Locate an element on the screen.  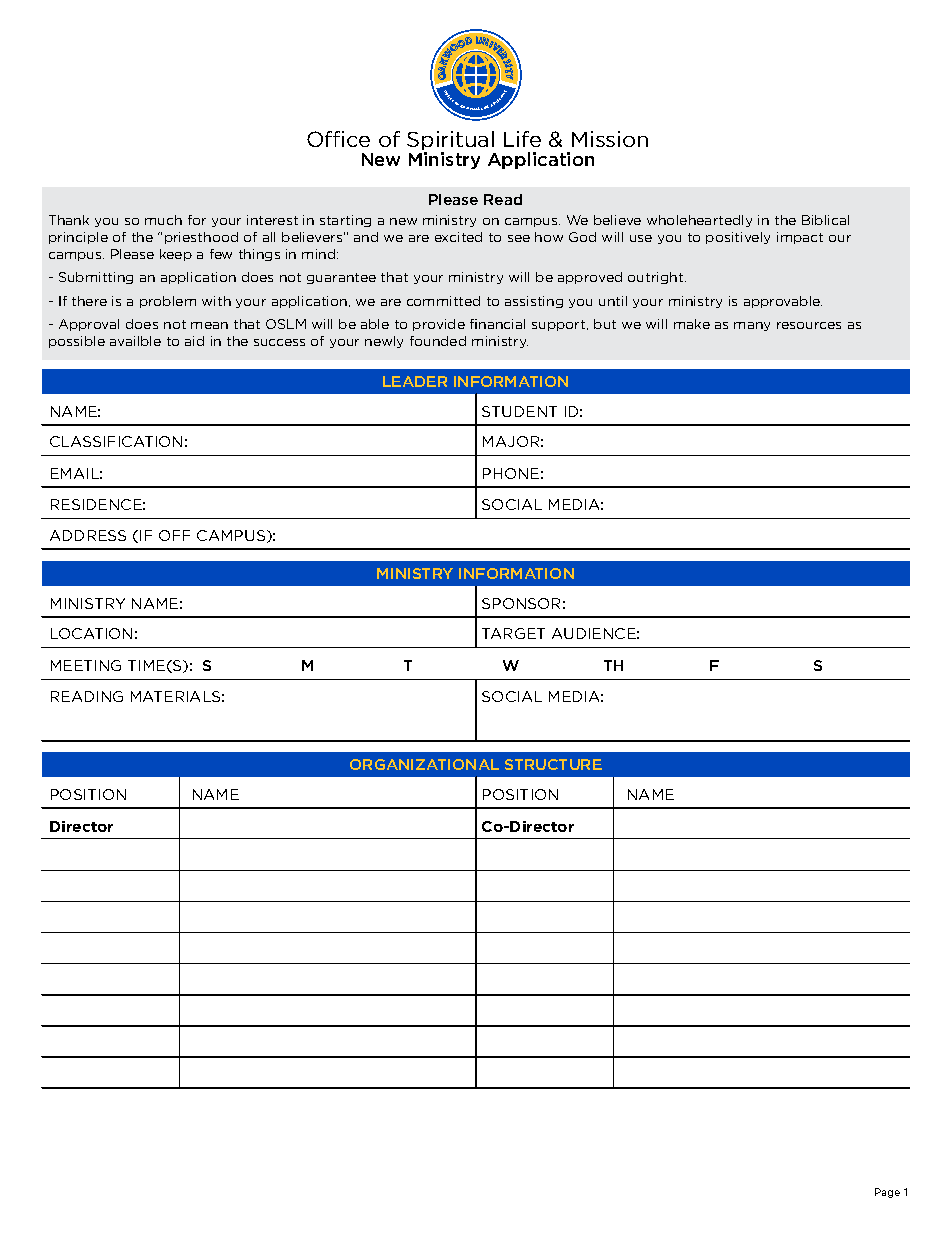
ADDRESS is located at coordinates (88, 535).
